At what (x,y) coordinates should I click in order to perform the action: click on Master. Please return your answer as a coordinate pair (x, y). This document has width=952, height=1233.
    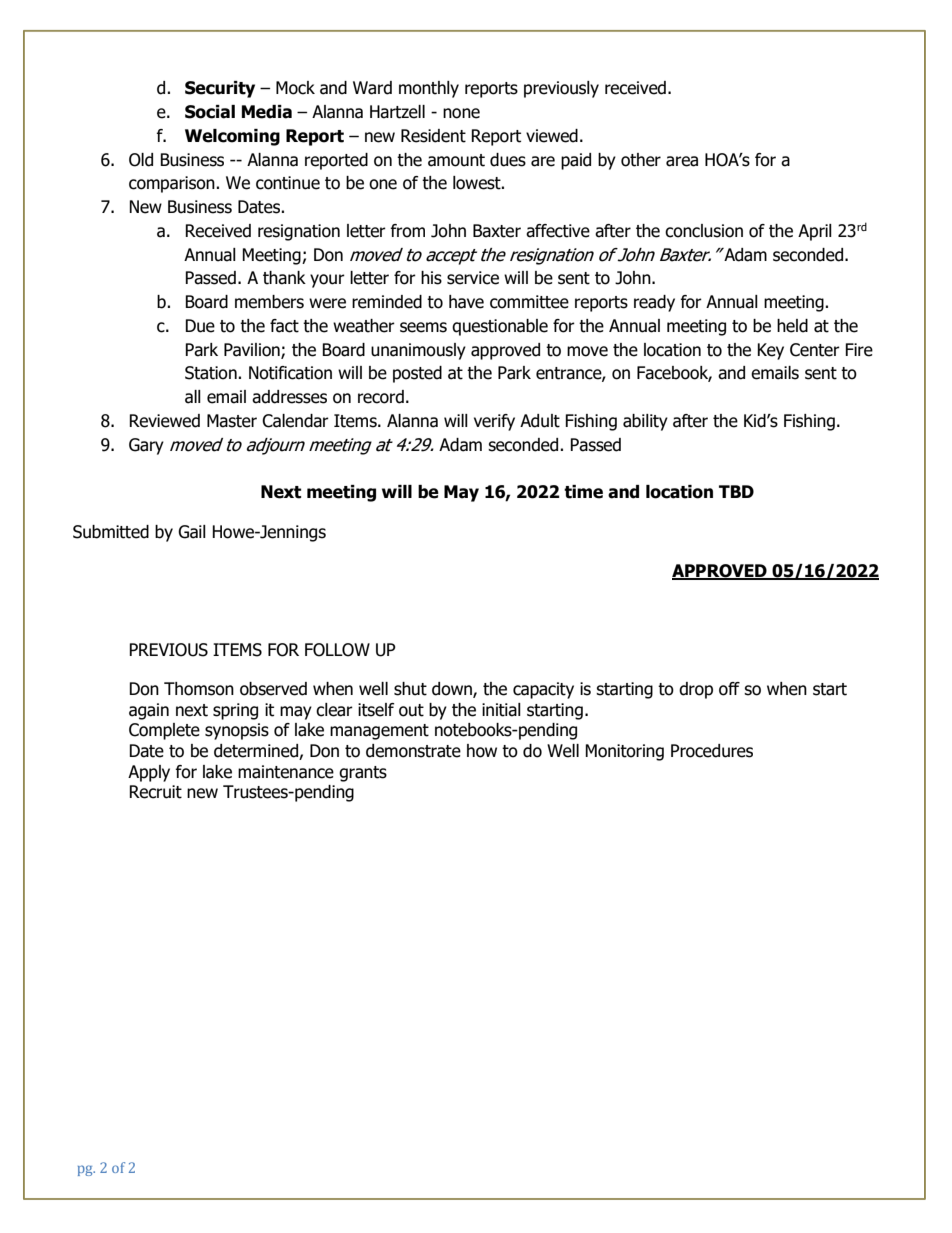
    Looking at the image, I should click on (232, 421).
